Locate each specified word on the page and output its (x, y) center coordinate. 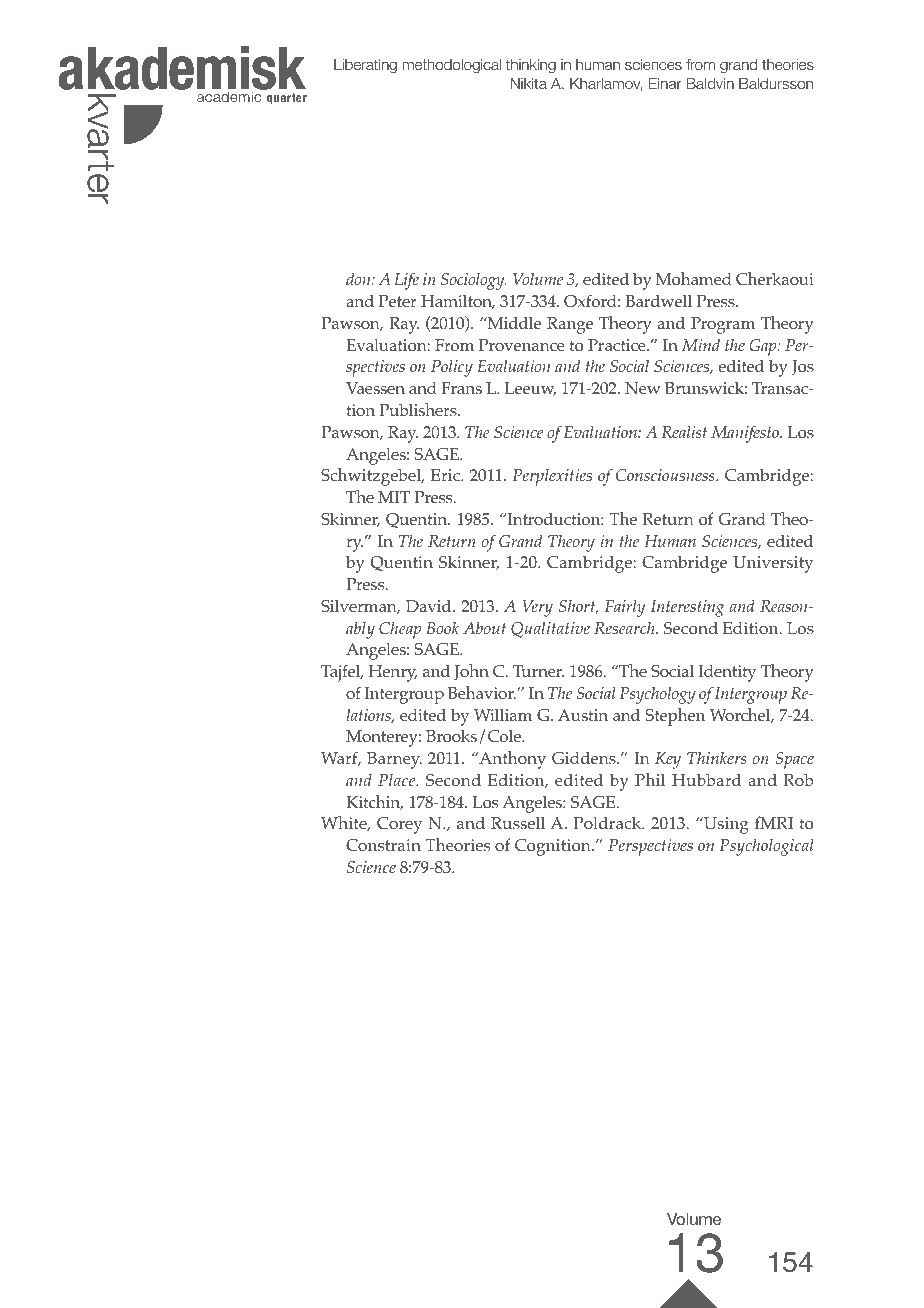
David (430, 605)
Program (723, 325)
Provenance (522, 345)
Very (537, 608)
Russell (518, 822)
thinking (531, 66)
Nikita (529, 83)
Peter (398, 301)
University (773, 564)
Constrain (383, 845)
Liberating (365, 66)
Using (725, 825)
